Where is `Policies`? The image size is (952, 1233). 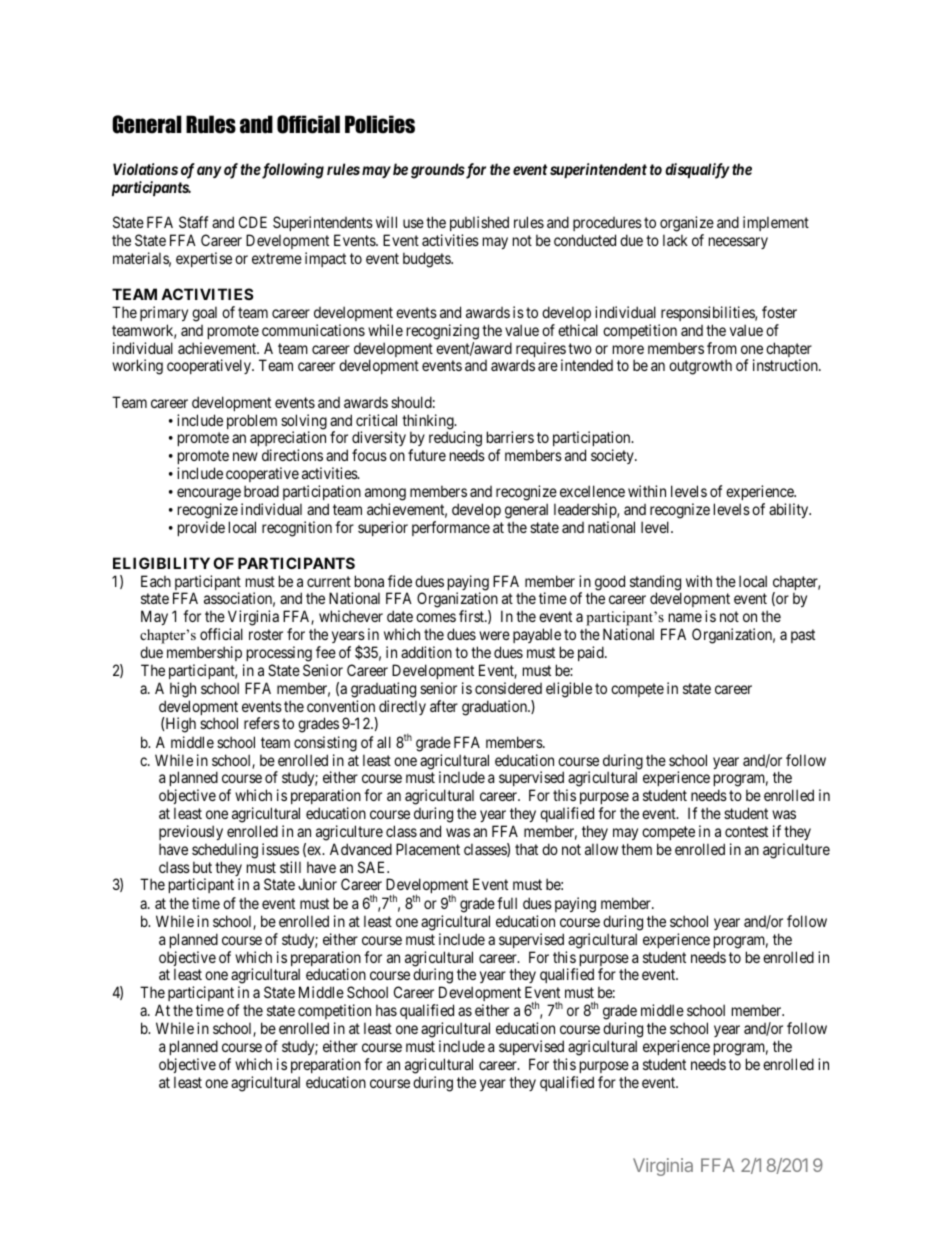 Policies is located at coordinates (380, 124).
